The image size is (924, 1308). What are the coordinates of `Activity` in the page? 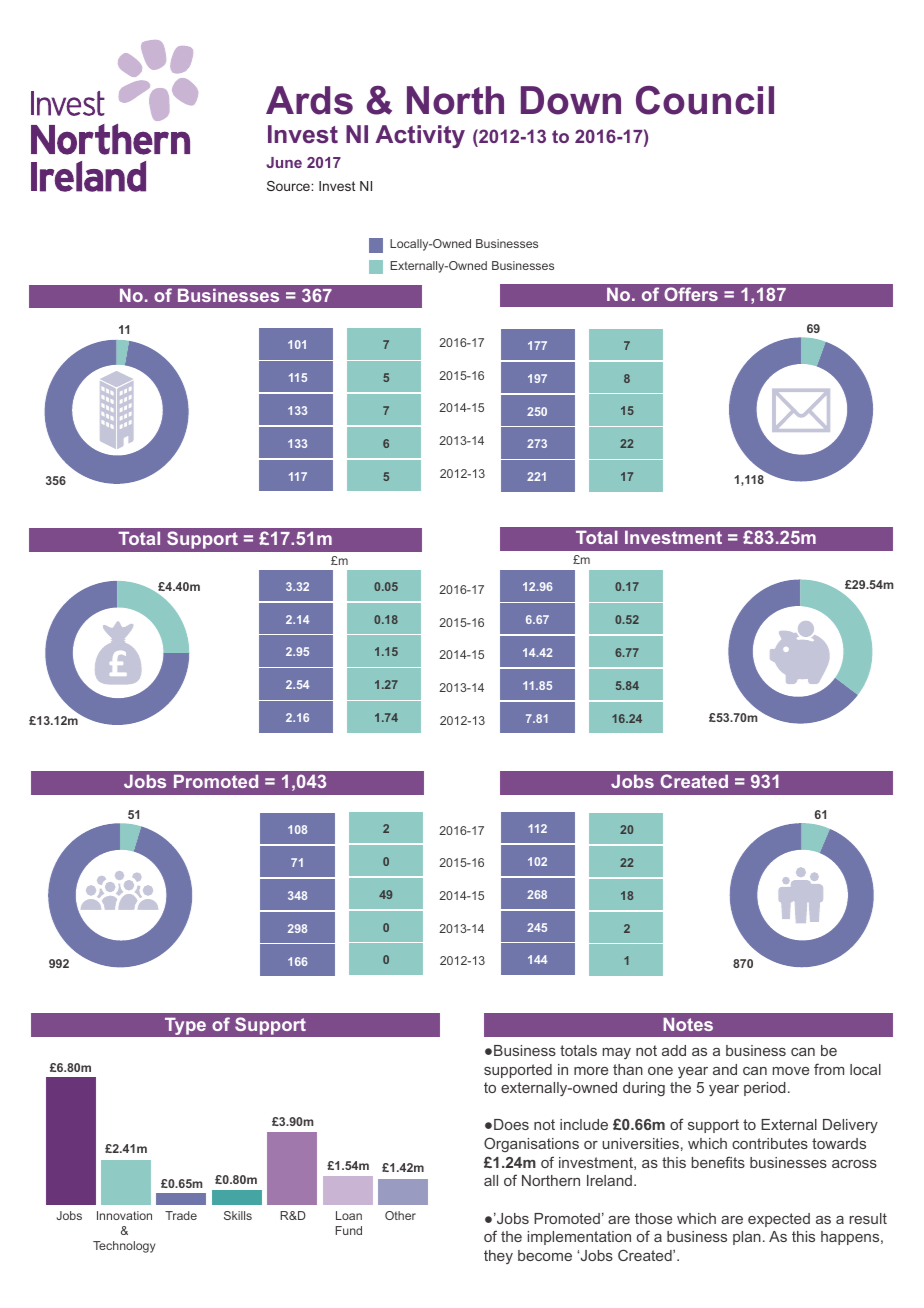 It's located at (420, 136).
